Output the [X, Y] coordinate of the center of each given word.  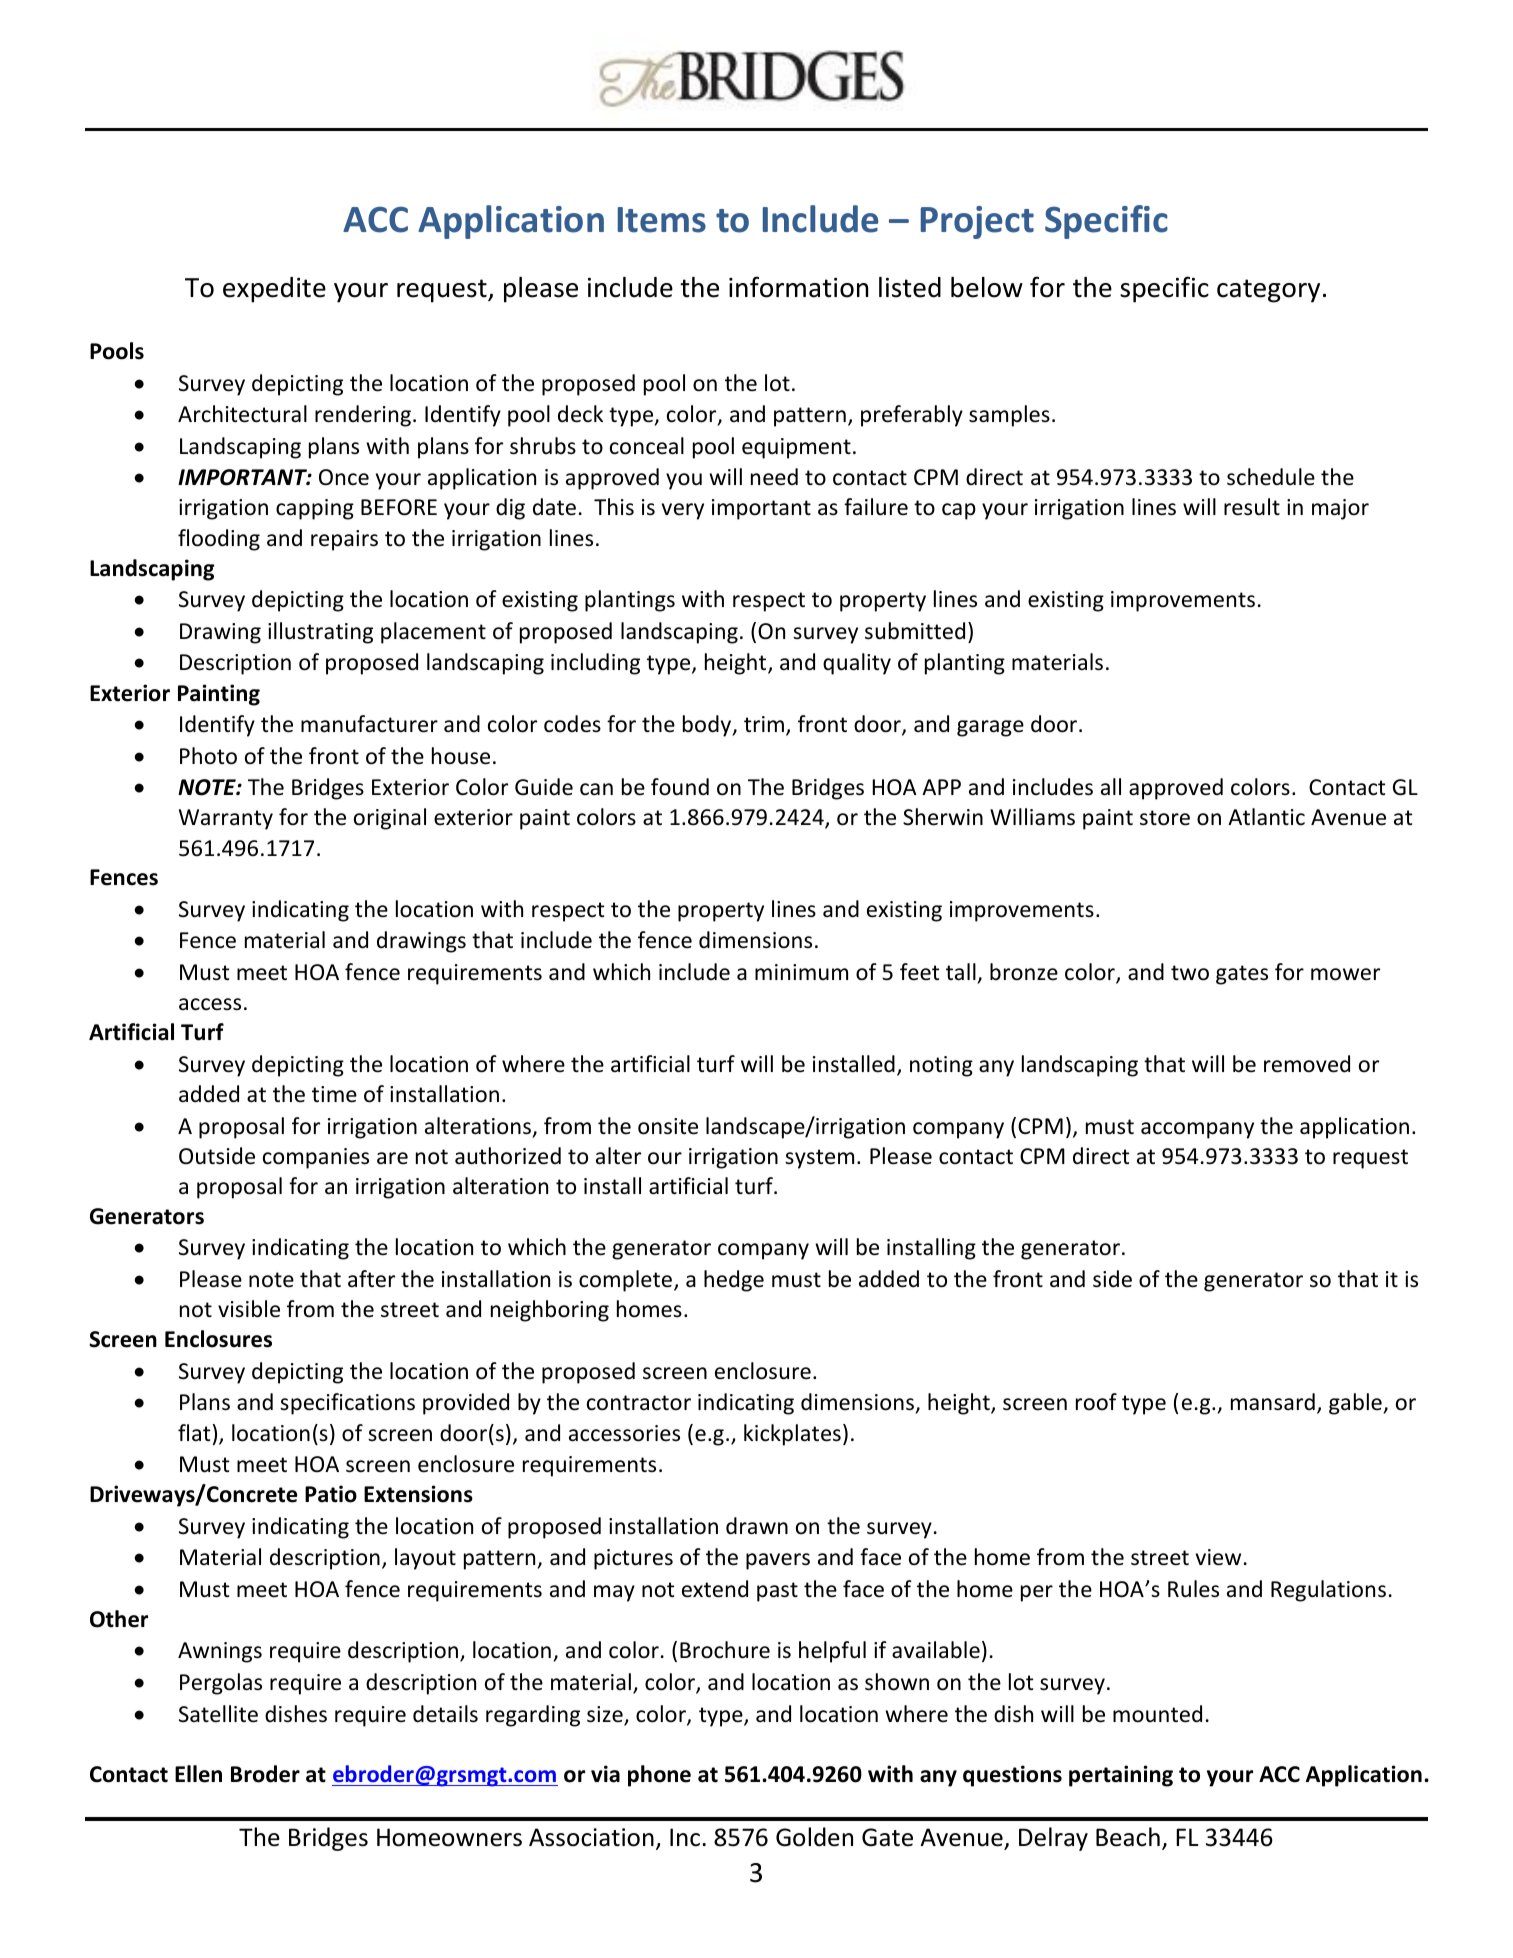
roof [1096, 1402]
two [1190, 973]
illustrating [320, 633]
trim [764, 724]
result [1252, 507]
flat [194, 1432]
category [1268, 291]
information [798, 287]
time [334, 1094]
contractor [639, 1403]
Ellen [198, 1774]
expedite [274, 290]
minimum [801, 972]
